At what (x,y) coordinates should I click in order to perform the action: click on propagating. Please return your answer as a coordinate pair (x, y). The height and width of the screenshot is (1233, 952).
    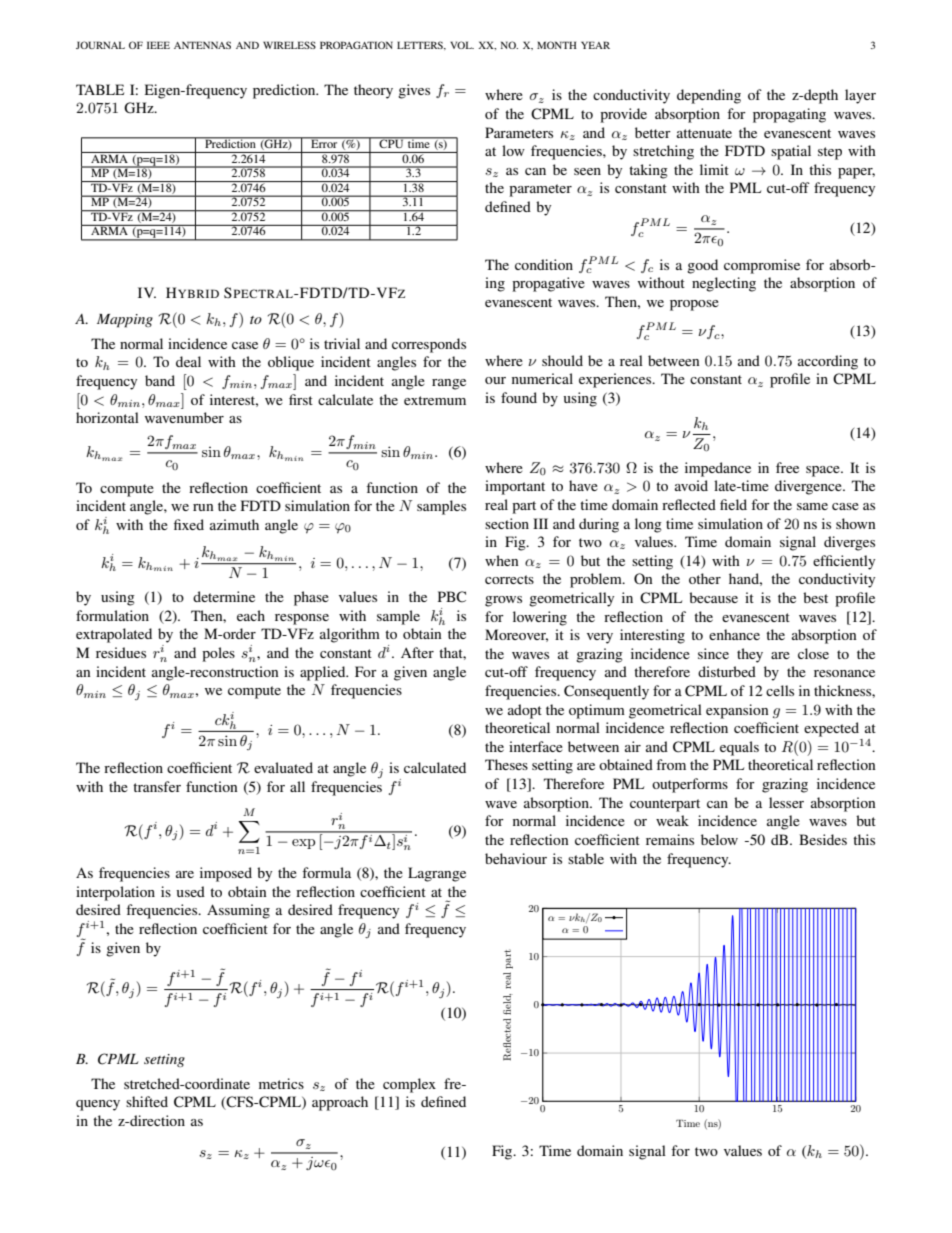
    Looking at the image, I should click on (789, 115).
